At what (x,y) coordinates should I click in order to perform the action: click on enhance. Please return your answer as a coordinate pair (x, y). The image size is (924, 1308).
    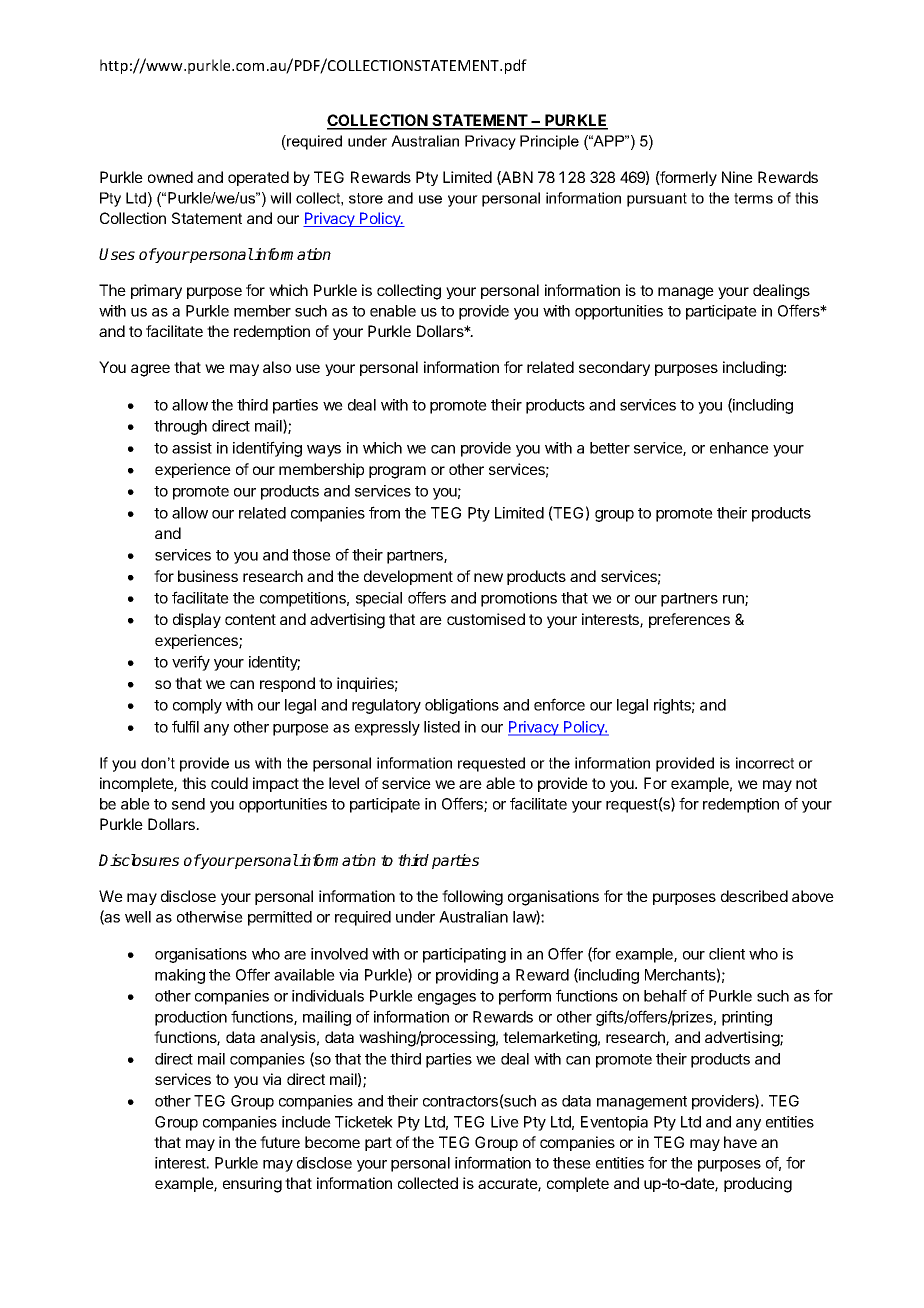
    Looking at the image, I should click on (739, 448).
